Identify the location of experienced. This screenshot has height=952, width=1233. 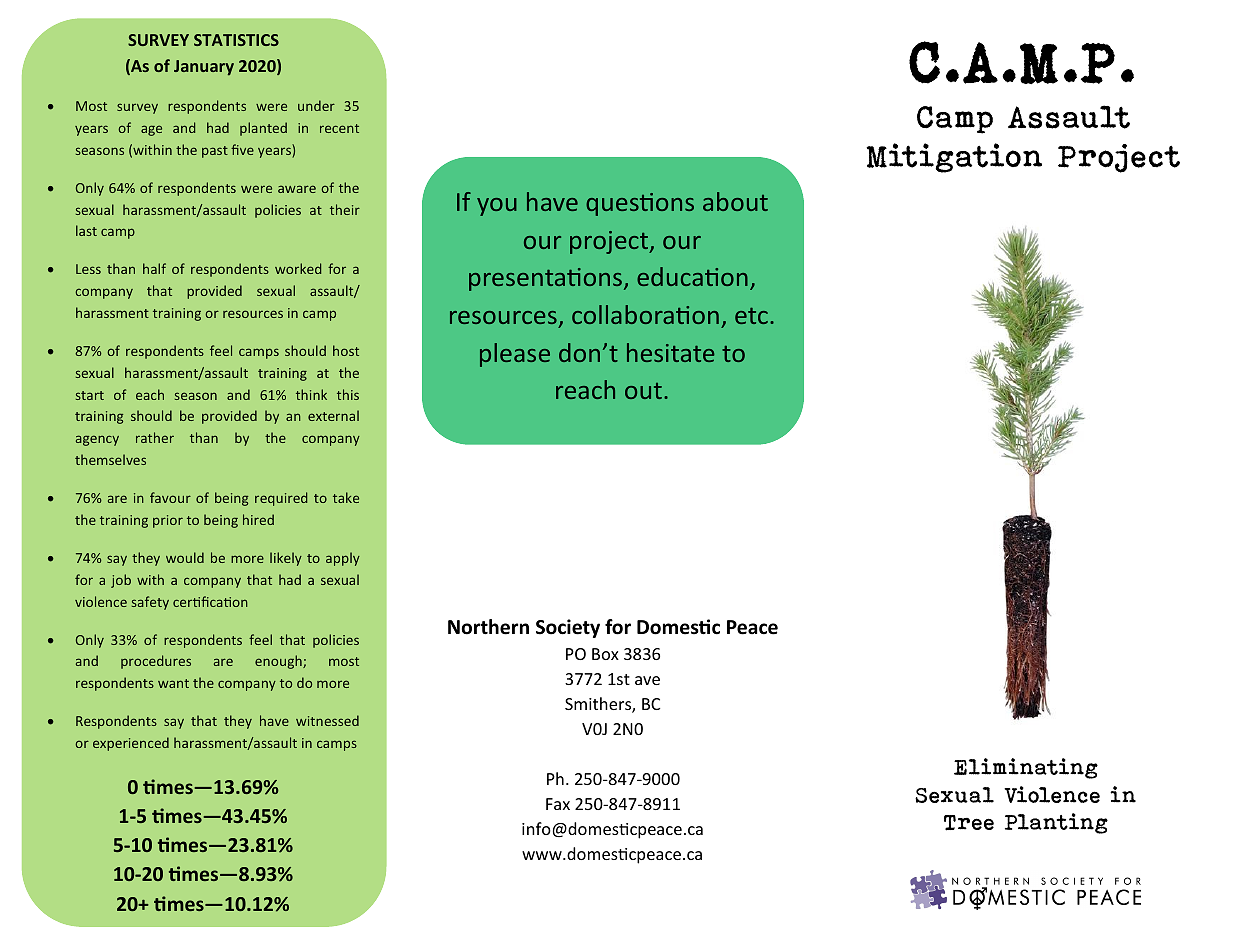
(131, 744).
